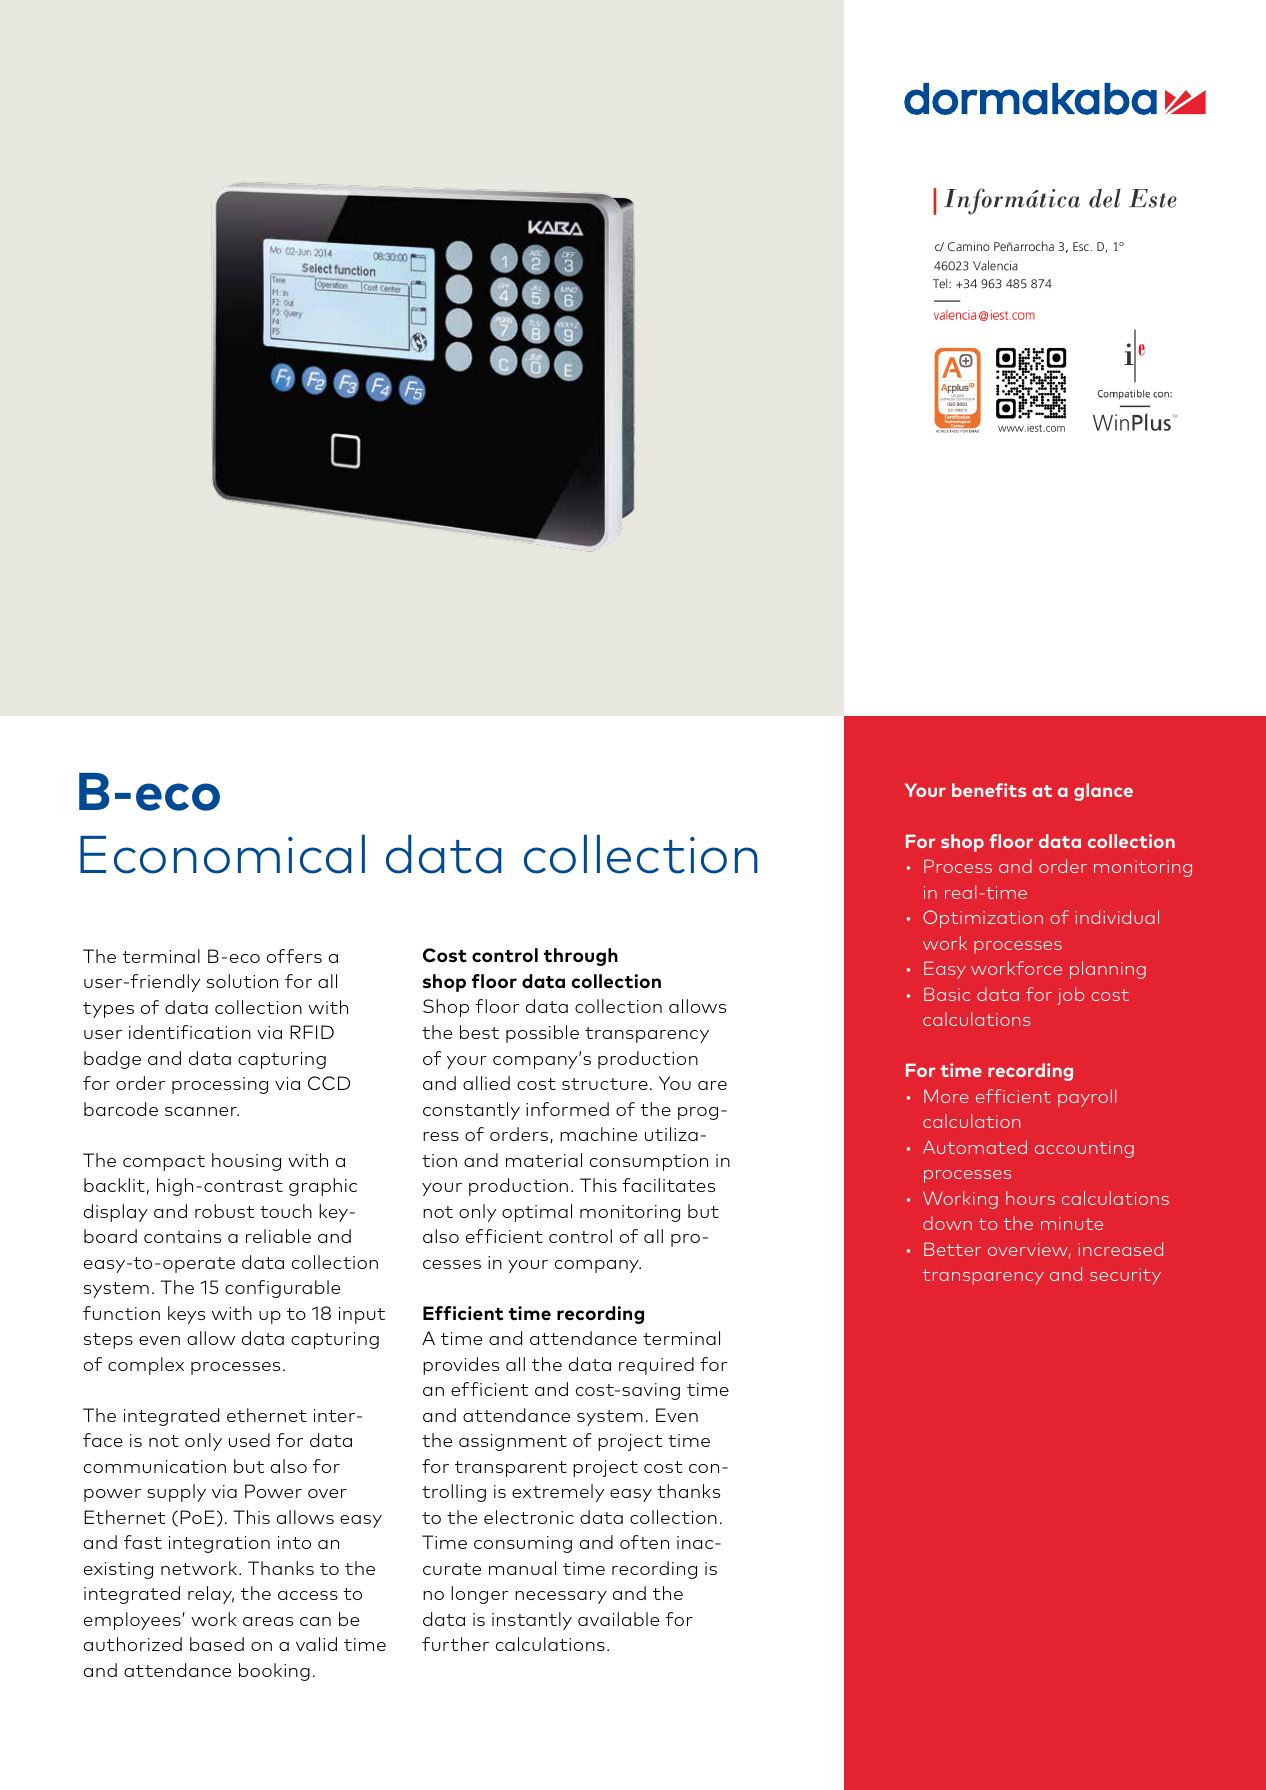 The width and height of the screenshot is (1266, 1790). I want to click on optimal, so click(537, 1213).
